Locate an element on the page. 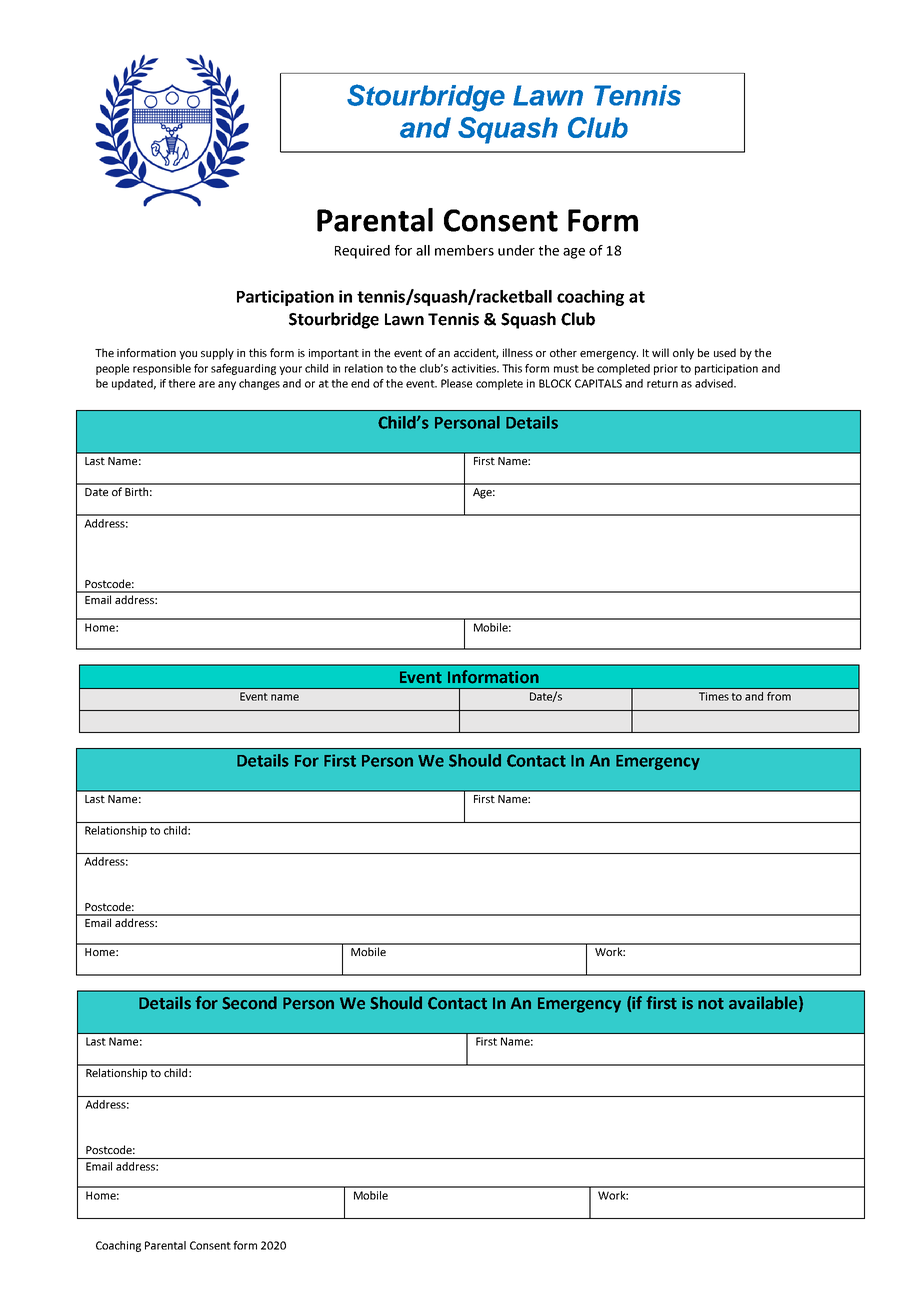 This page has height=1308, width=924. Second is located at coordinates (249, 1003).
